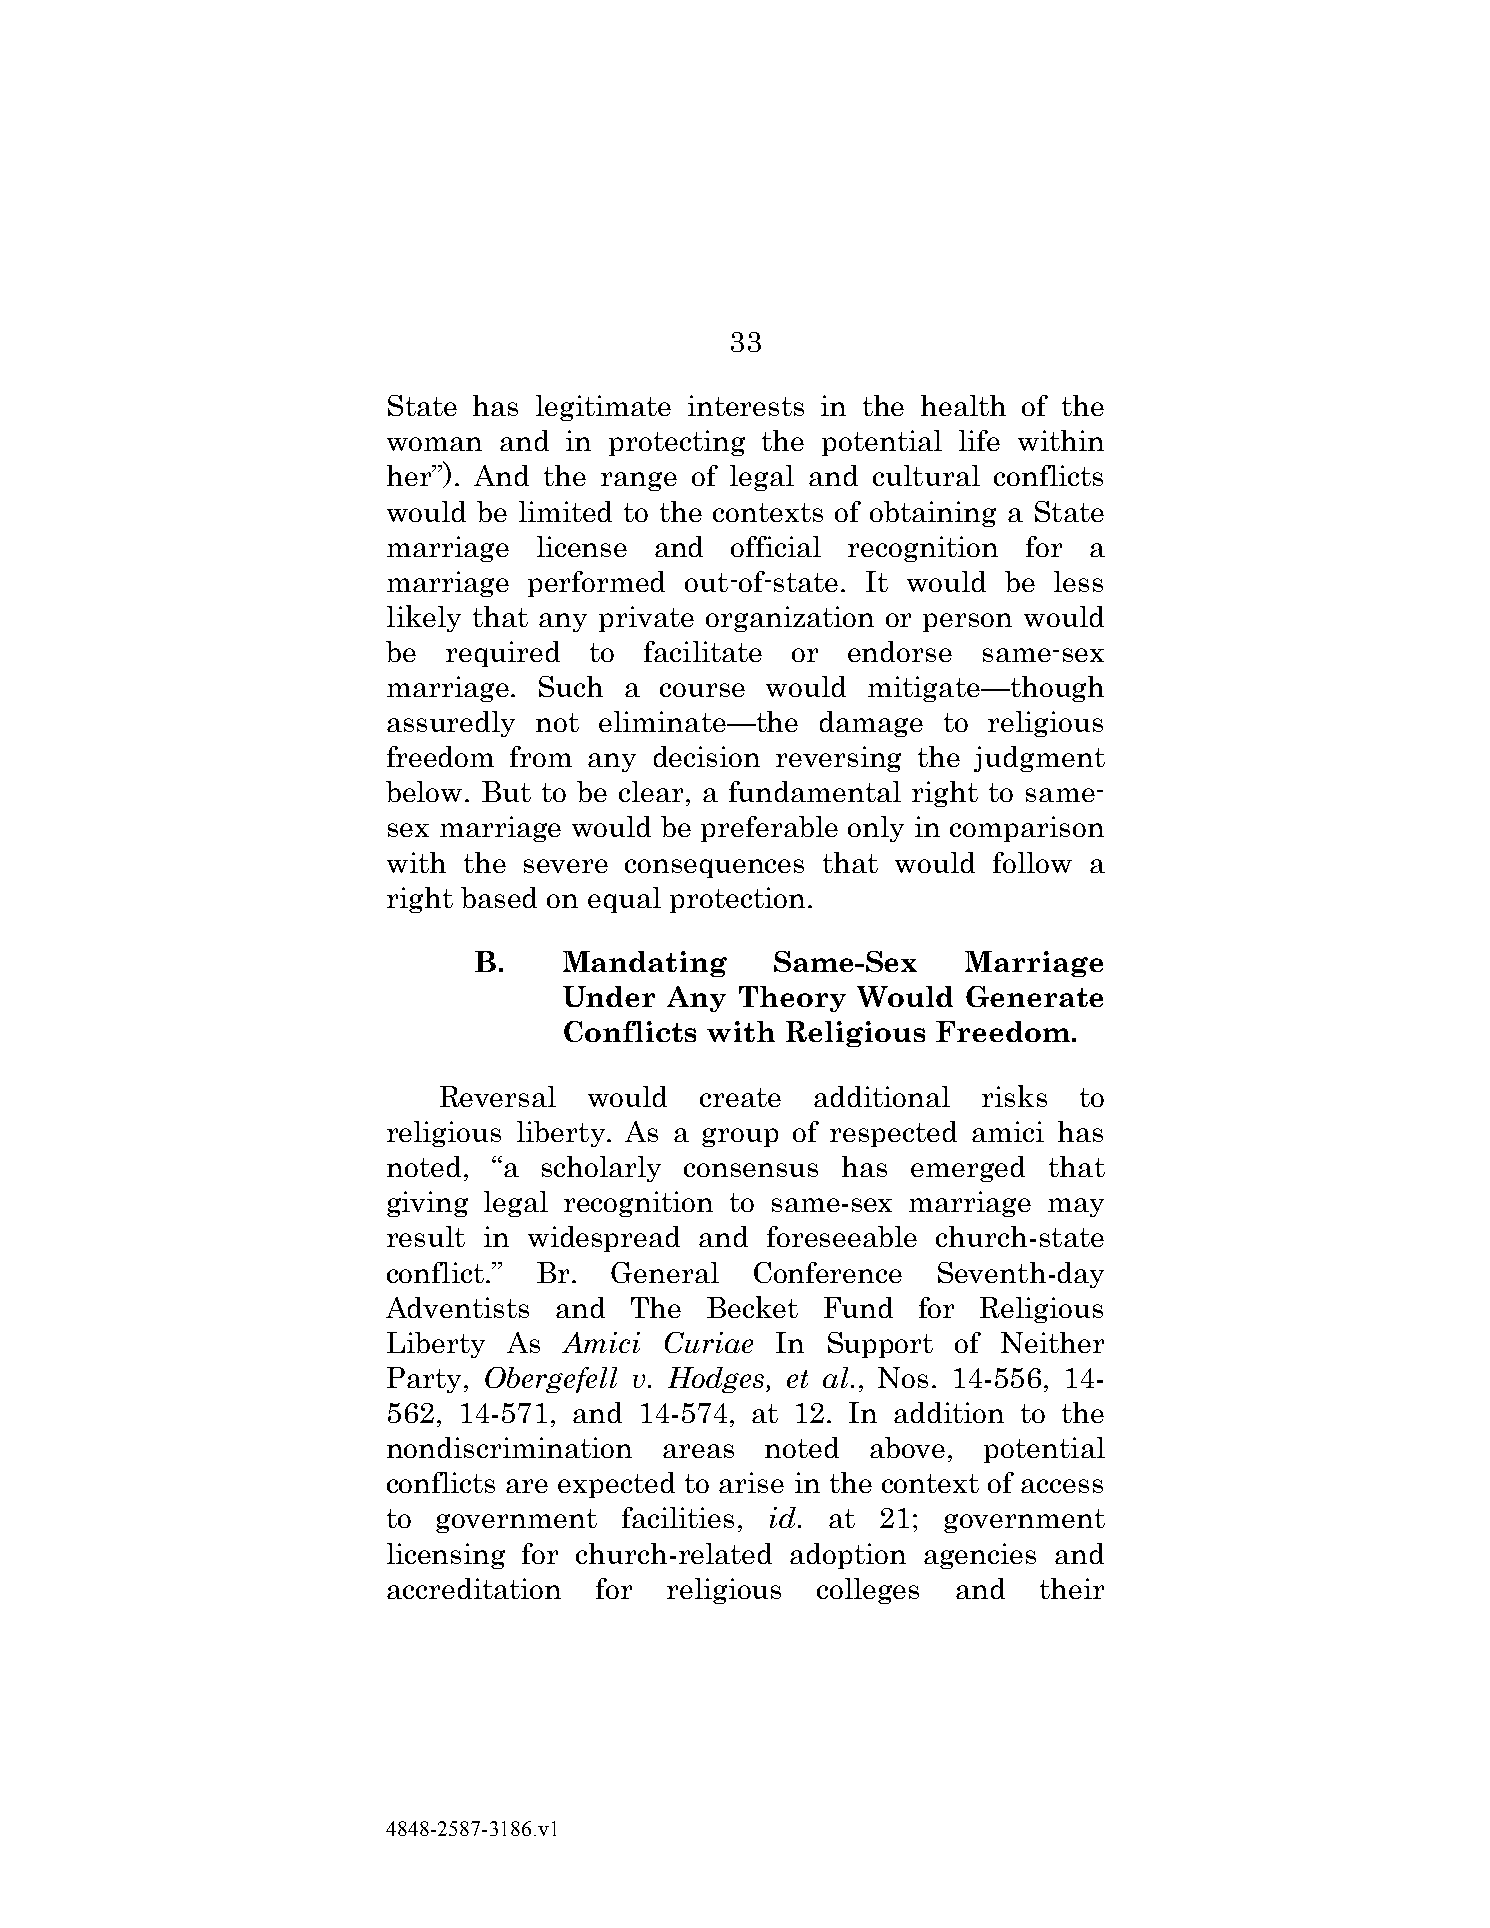  Describe the element at coordinates (751, 1482) in the screenshot. I see `arise` at that location.
